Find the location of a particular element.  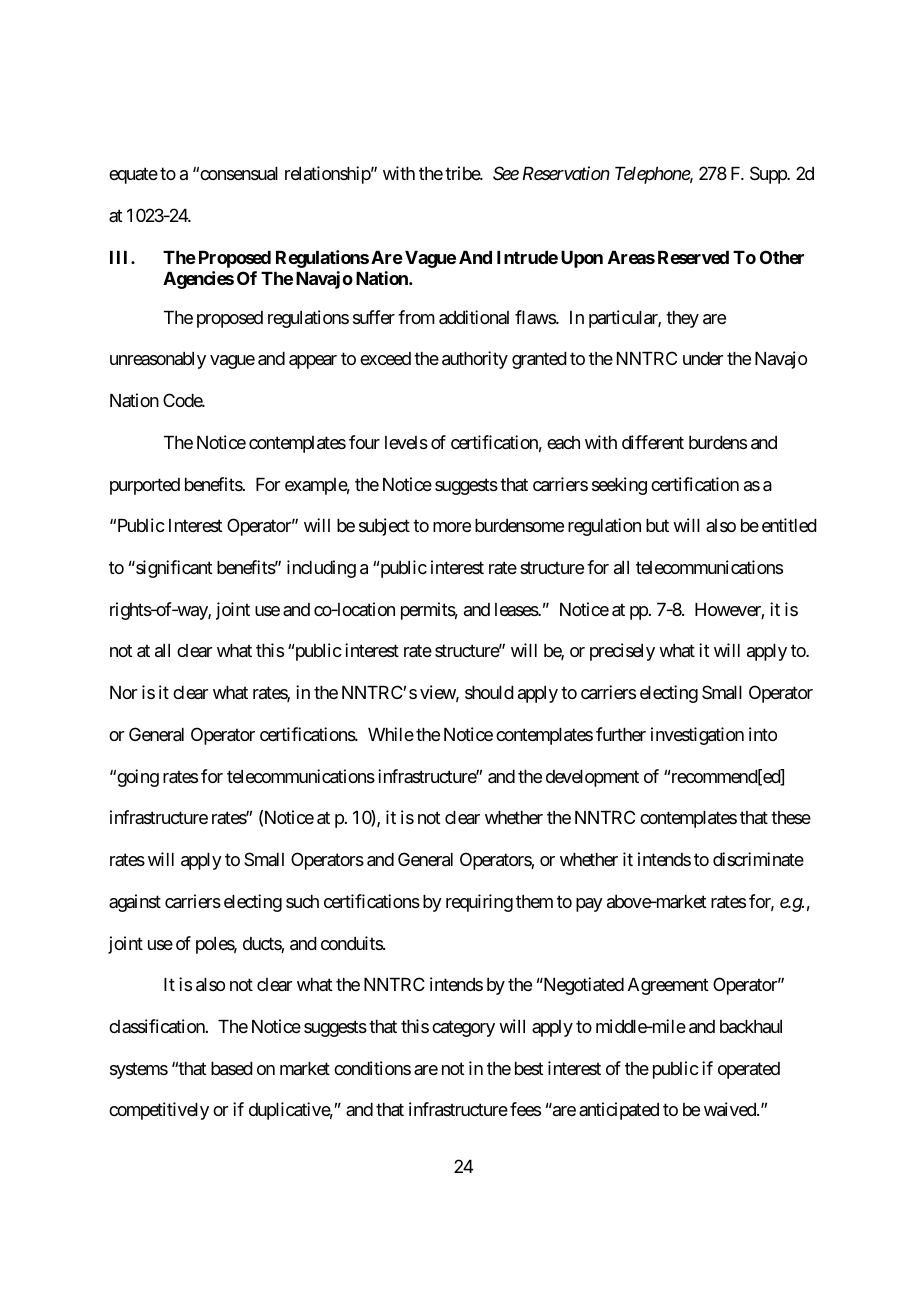

Nor is located at coordinates (123, 692).
